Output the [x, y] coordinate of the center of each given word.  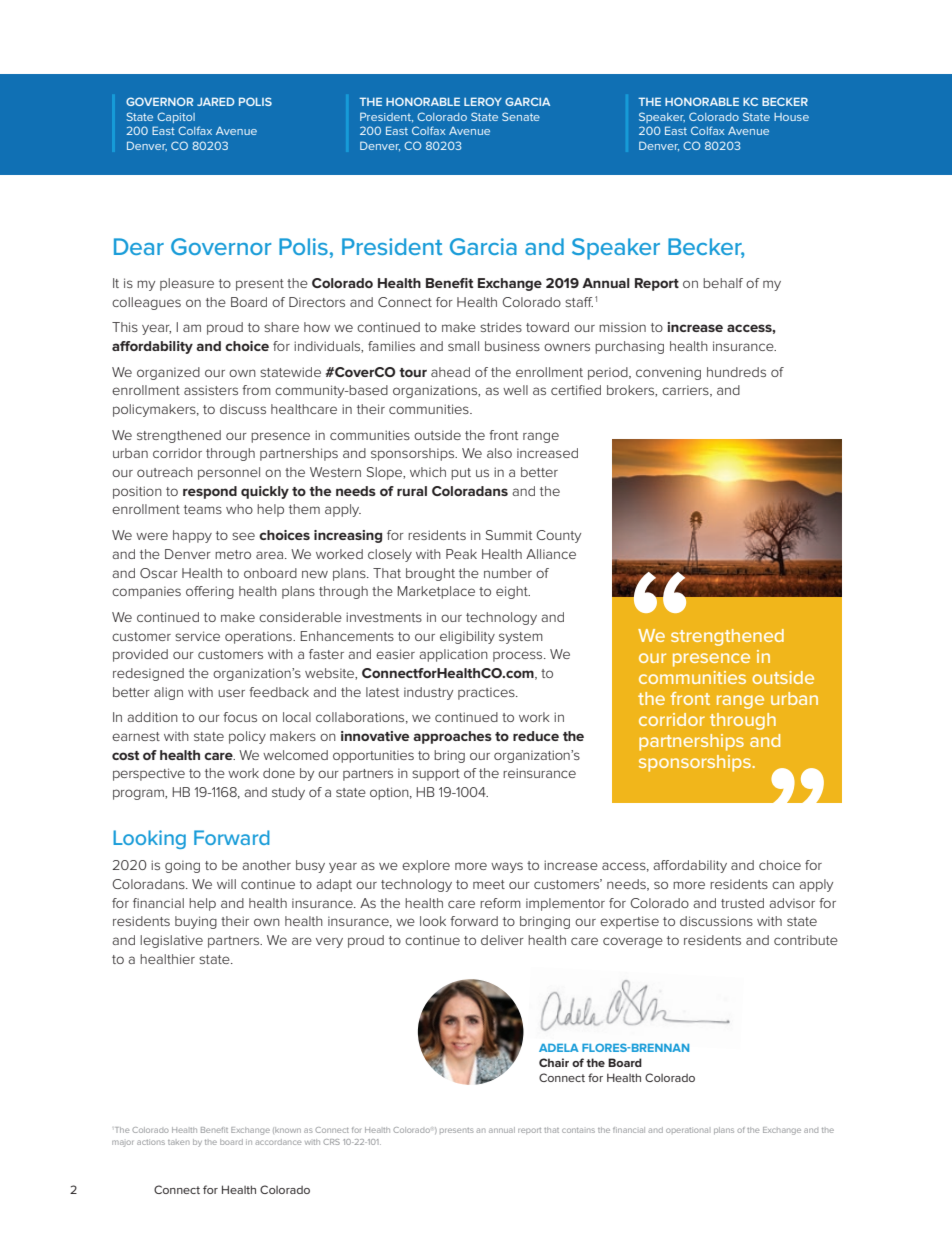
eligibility [467, 637]
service [197, 636]
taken [178, 1142]
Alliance [551, 554]
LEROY [483, 101]
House [791, 117]
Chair [554, 1062]
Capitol [176, 117]
